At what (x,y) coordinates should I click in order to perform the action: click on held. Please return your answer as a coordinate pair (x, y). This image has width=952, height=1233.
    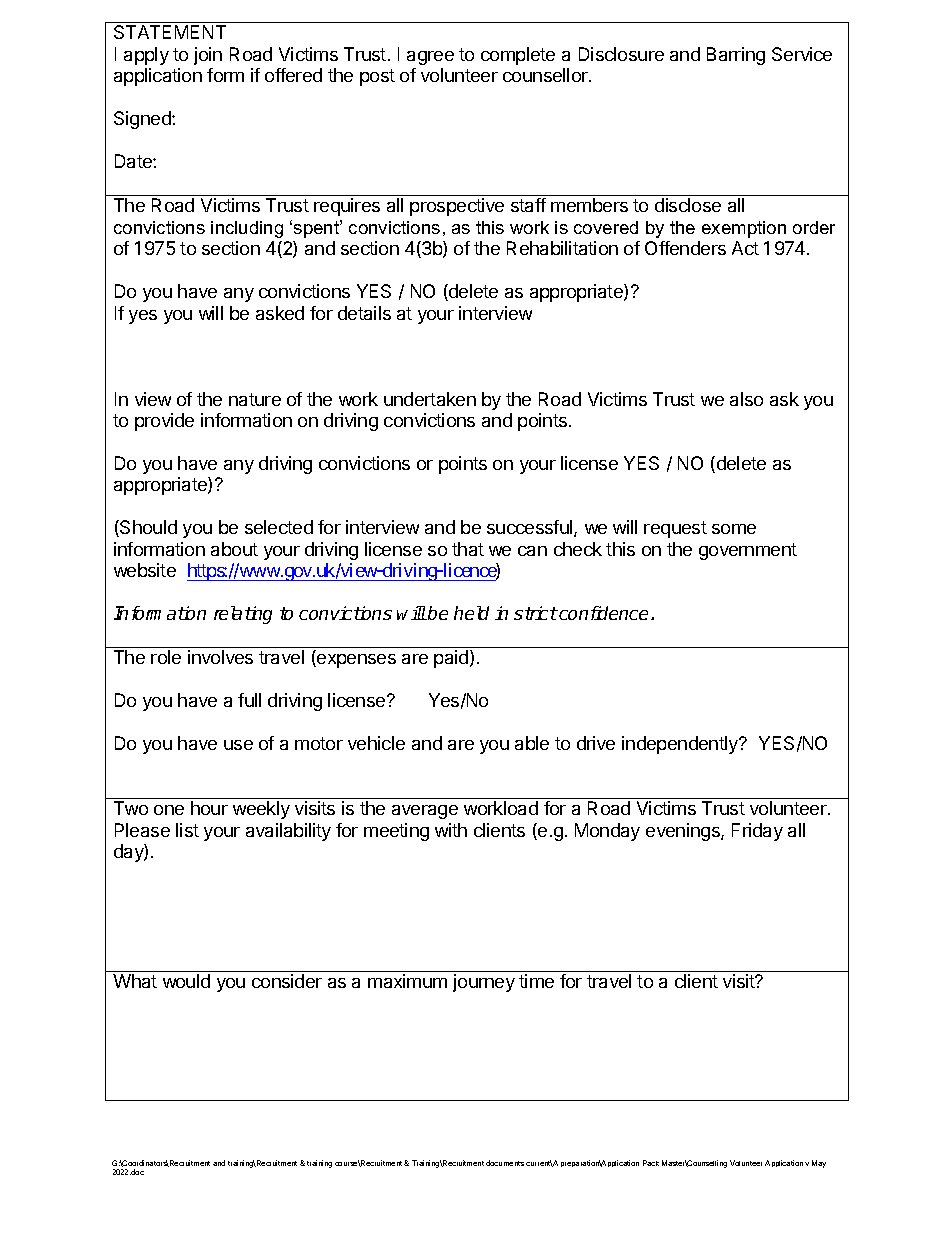
    Looking at the image, I should click on (471, 613).
